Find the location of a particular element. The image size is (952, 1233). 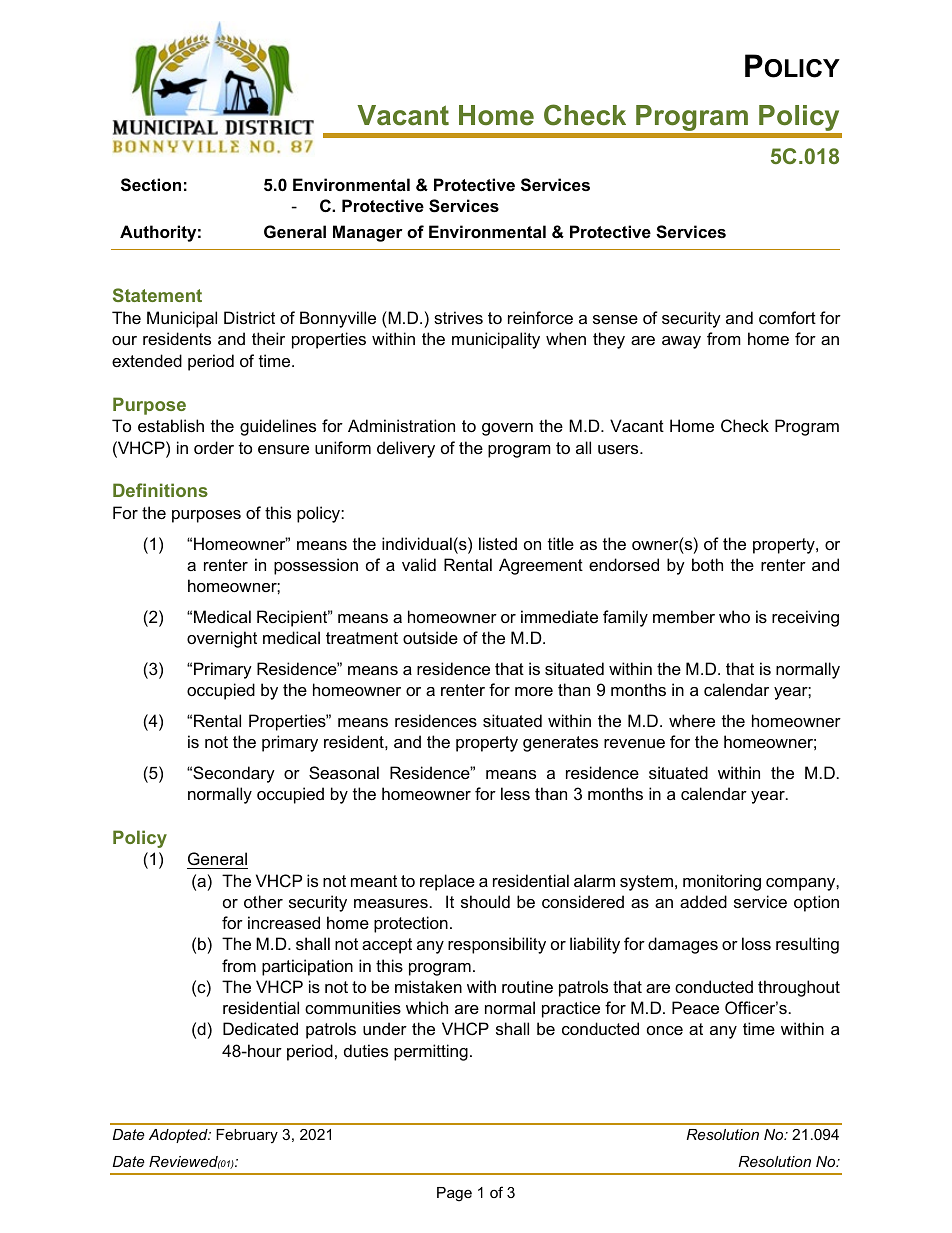

Section is located at coordinates (151, 185).
